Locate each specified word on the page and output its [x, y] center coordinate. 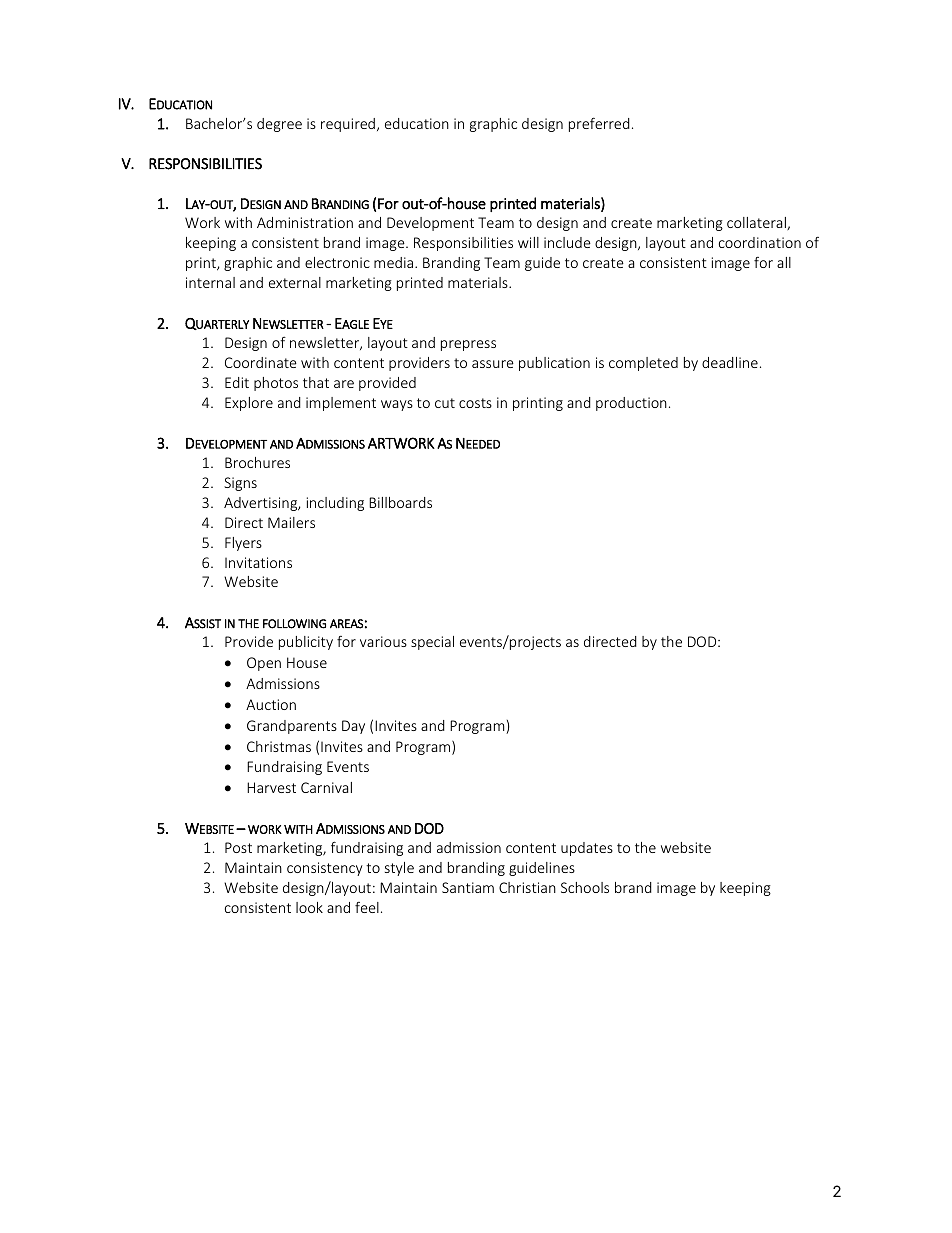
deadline [730, 362]
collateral [757, 223]
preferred [599, 124]
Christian [527, 887]
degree [279, 125]
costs [475, 403]
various [383, 641]
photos [276, 384]
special [432, 643]
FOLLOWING [294, 624]
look [309, 907]
